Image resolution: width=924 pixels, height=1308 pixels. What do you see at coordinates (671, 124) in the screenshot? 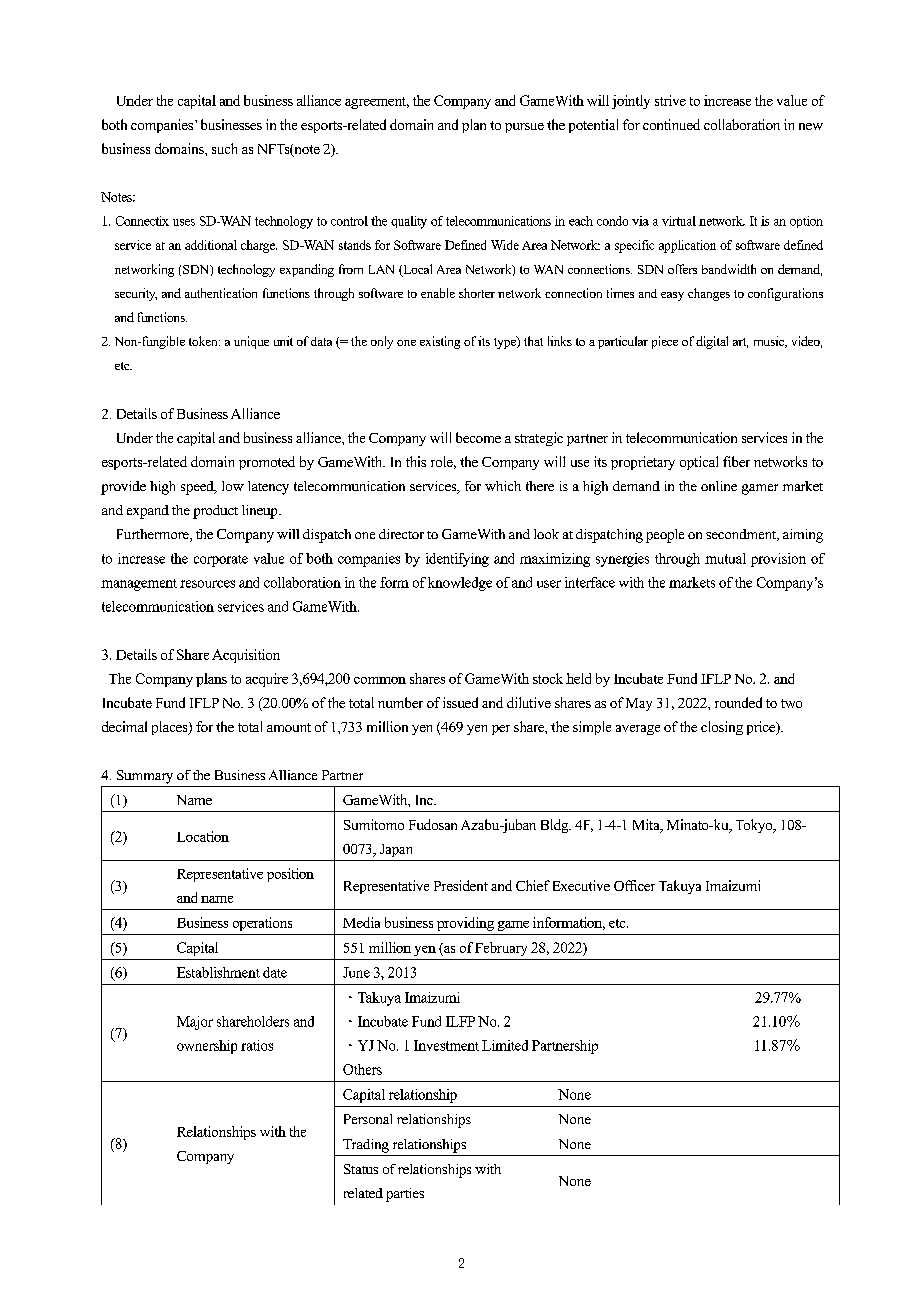
I see `continued` at bounding box center [671, 124].
